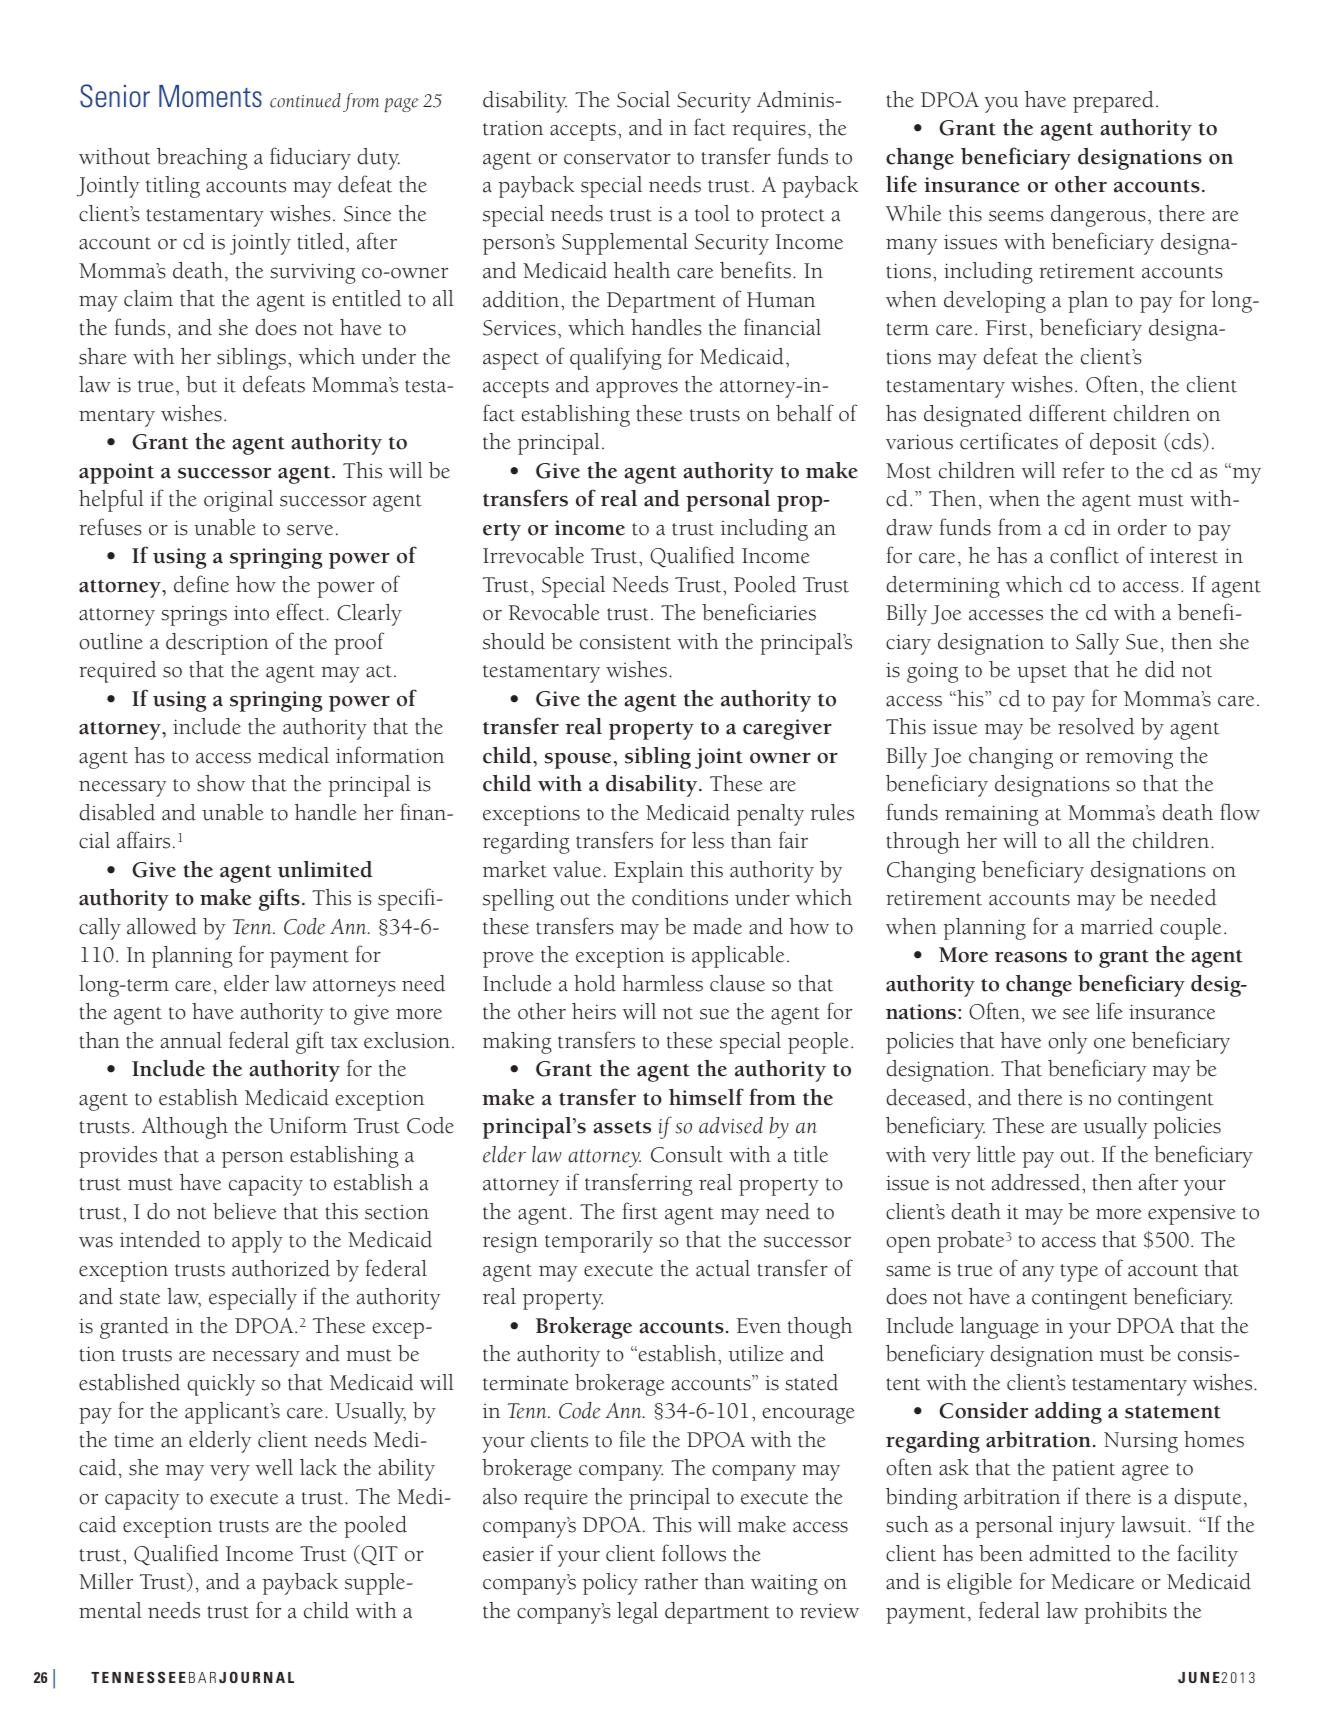 This screenshot has height=1717, width=1342. Describe the element at coordinates (1113, 102) in the screenshot. I see `prepared` at that location.
